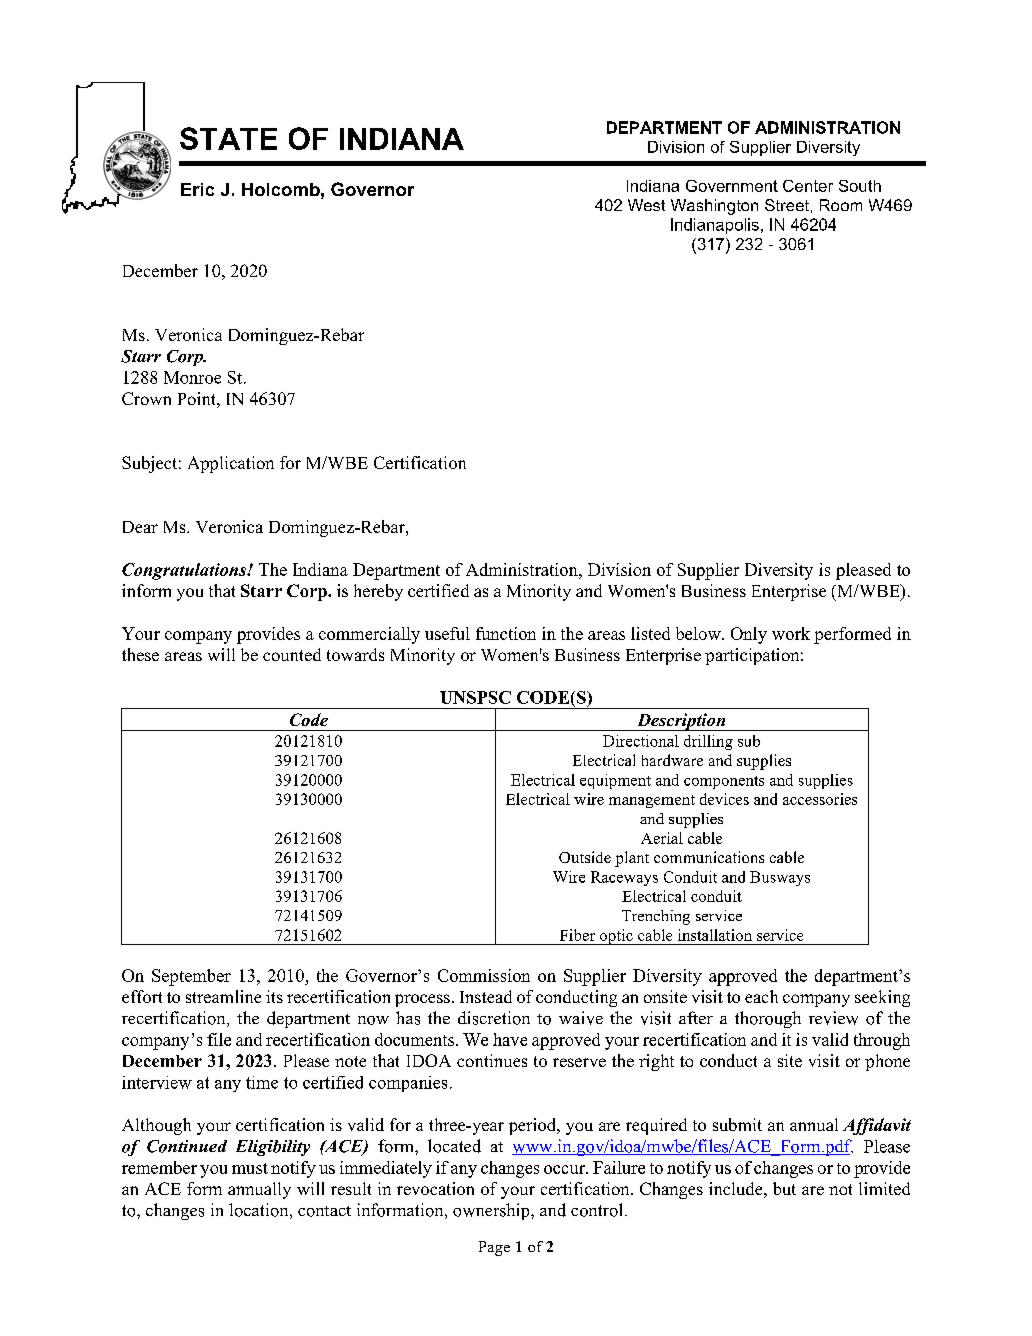 This document has width=1032, height=1336. I want to click on must, so click(250, 1168).
